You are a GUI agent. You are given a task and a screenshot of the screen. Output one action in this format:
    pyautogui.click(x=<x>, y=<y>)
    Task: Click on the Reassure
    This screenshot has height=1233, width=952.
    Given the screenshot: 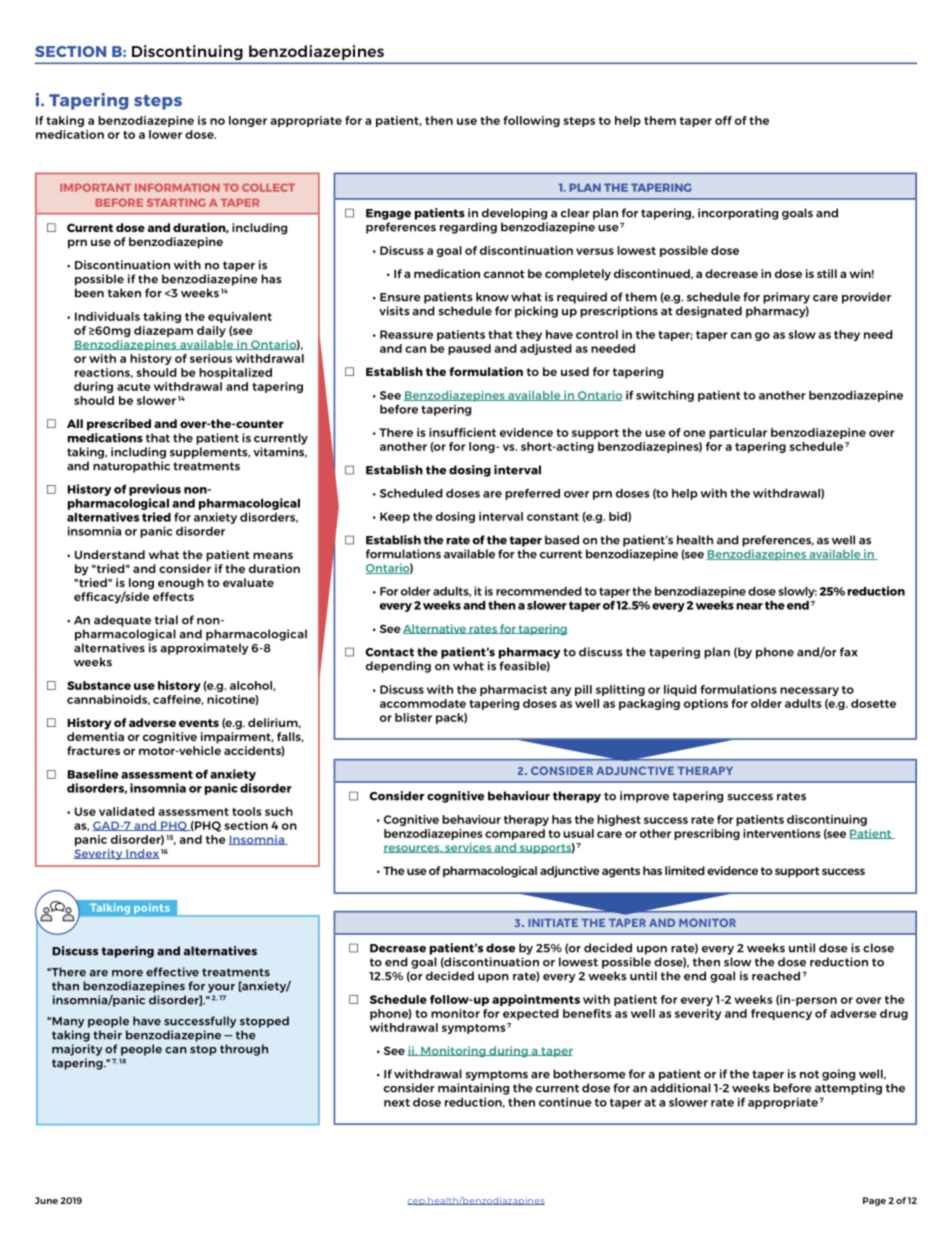 What is the action you would take?
    pyautogui.click(x=406, y=334)
